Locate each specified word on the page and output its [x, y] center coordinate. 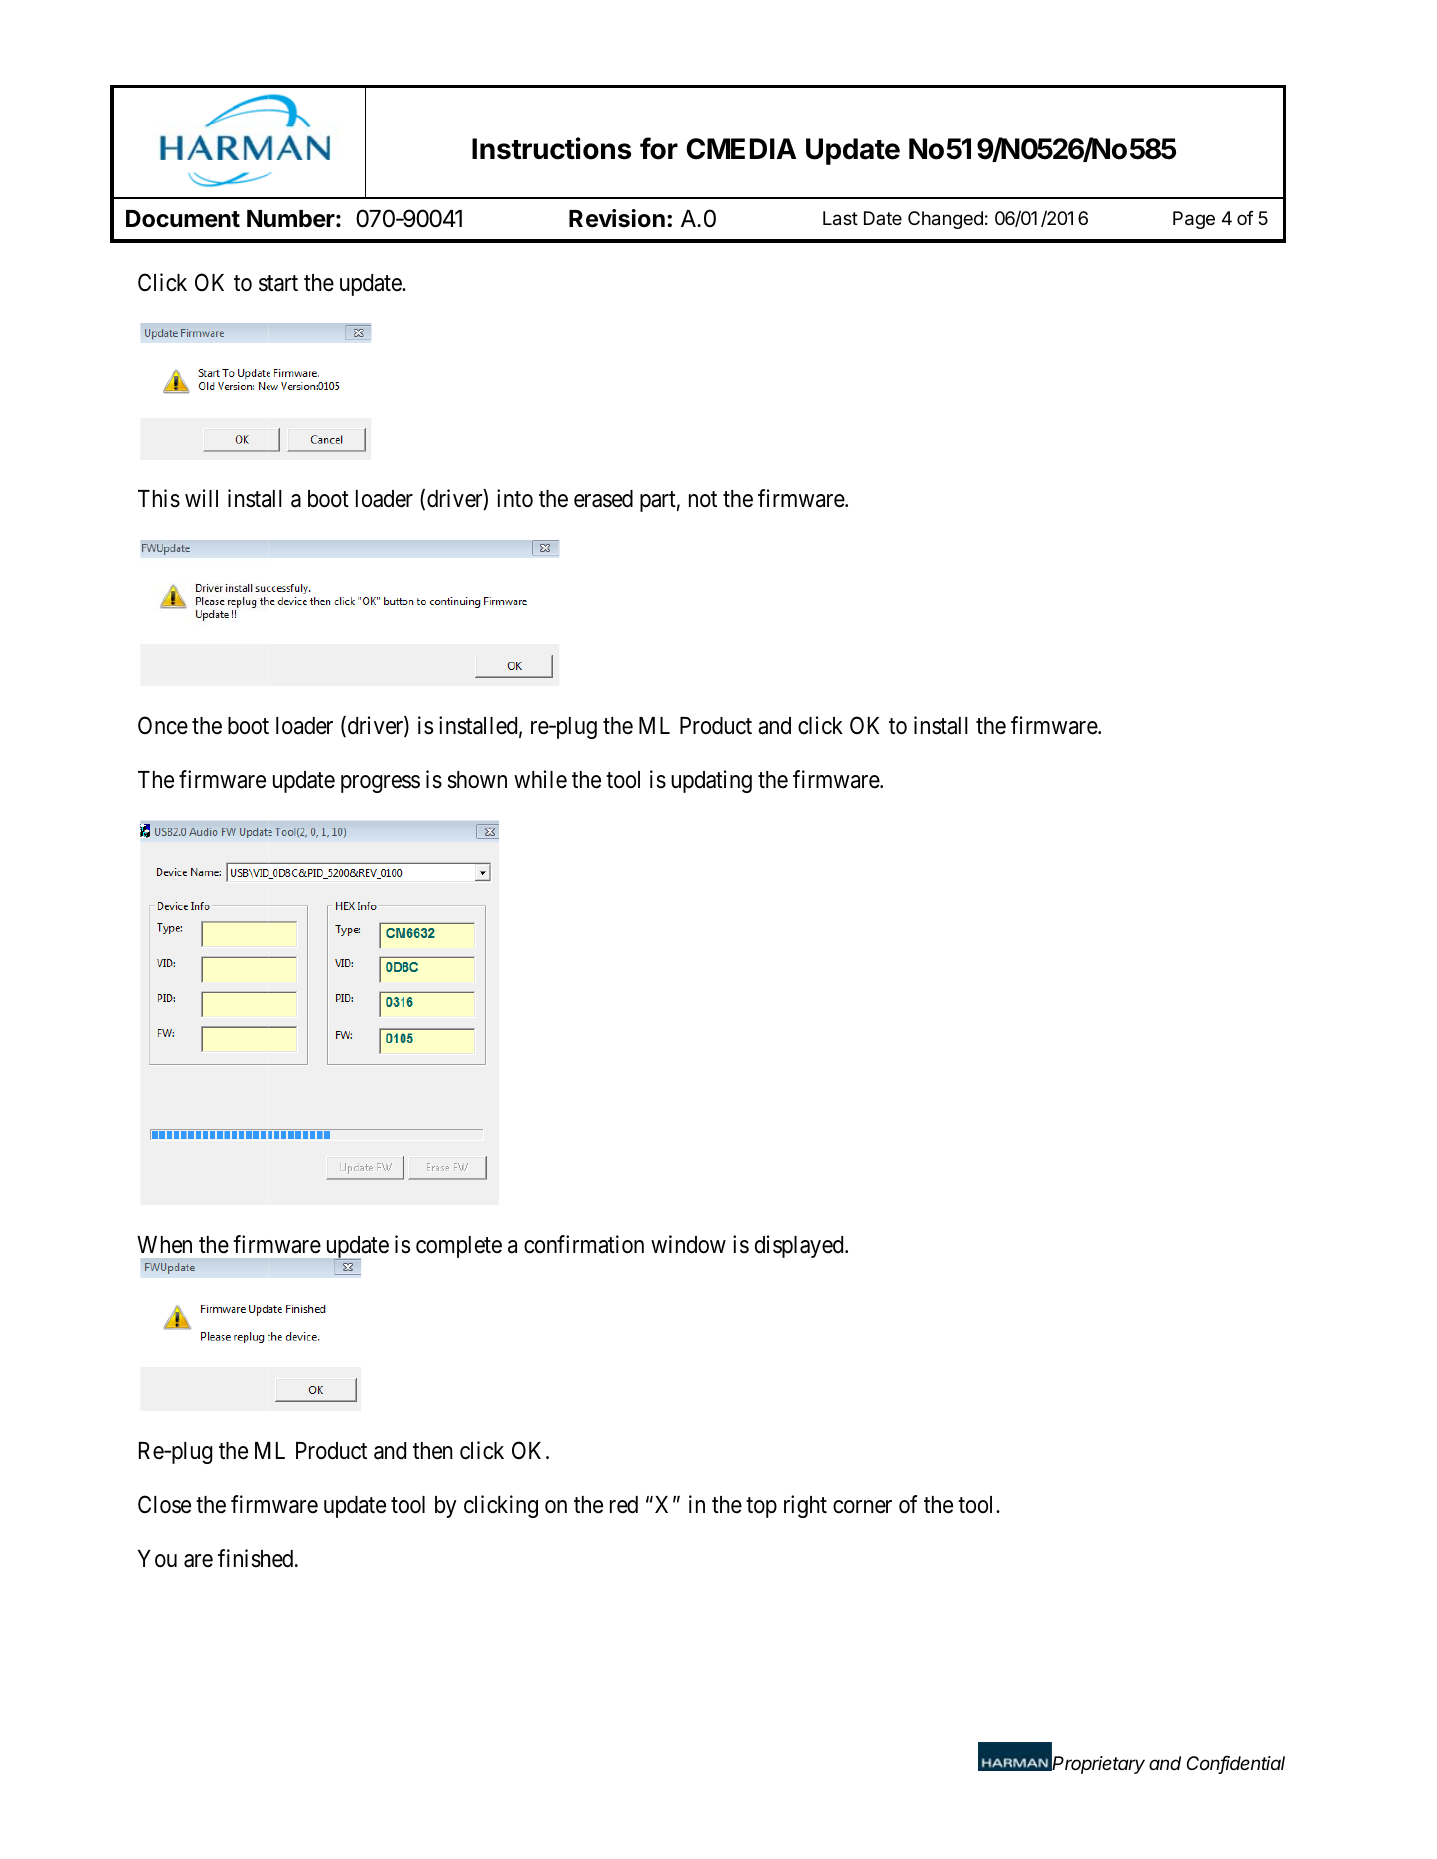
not [703, 500]
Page [1194, 220]
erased [603, 499]
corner [862, 1507]
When [164, 1245]
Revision [617, 218]
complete [459, 1247]
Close [164, 1504]
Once [163, 725]
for [659, 148]
